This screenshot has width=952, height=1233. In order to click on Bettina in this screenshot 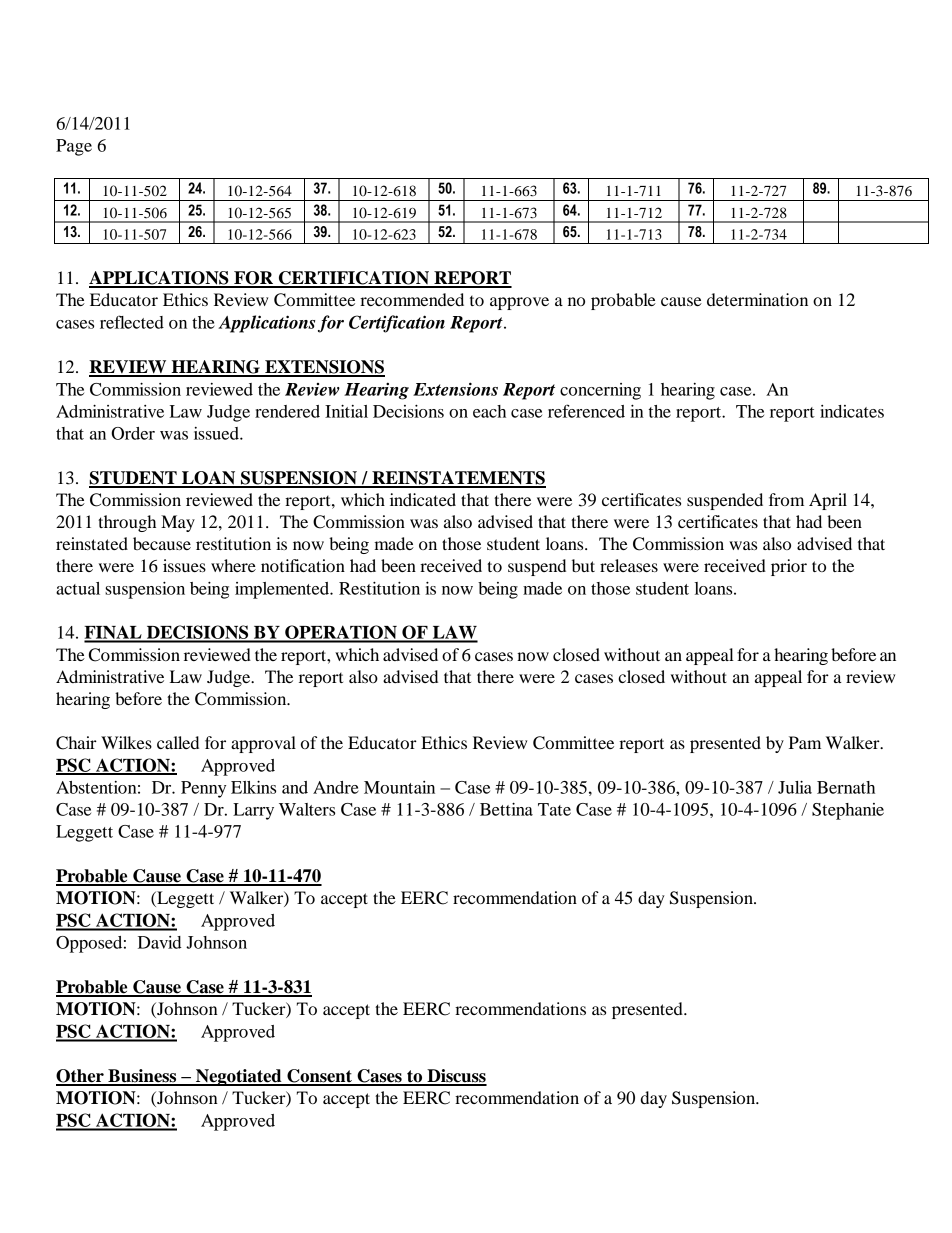, I will do `click(506, 809)`.
